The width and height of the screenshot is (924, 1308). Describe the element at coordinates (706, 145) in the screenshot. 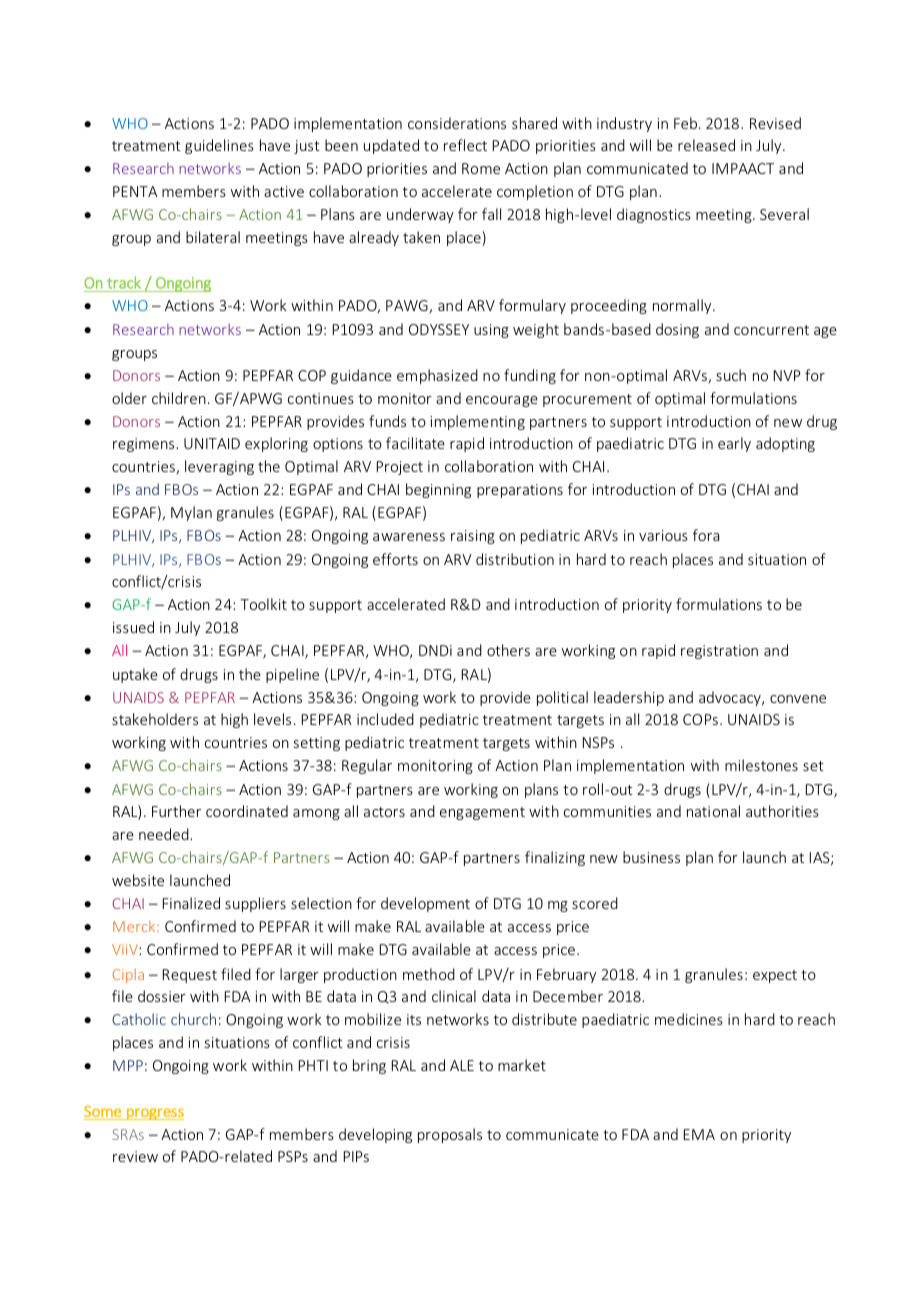

I see `released` at that location.
